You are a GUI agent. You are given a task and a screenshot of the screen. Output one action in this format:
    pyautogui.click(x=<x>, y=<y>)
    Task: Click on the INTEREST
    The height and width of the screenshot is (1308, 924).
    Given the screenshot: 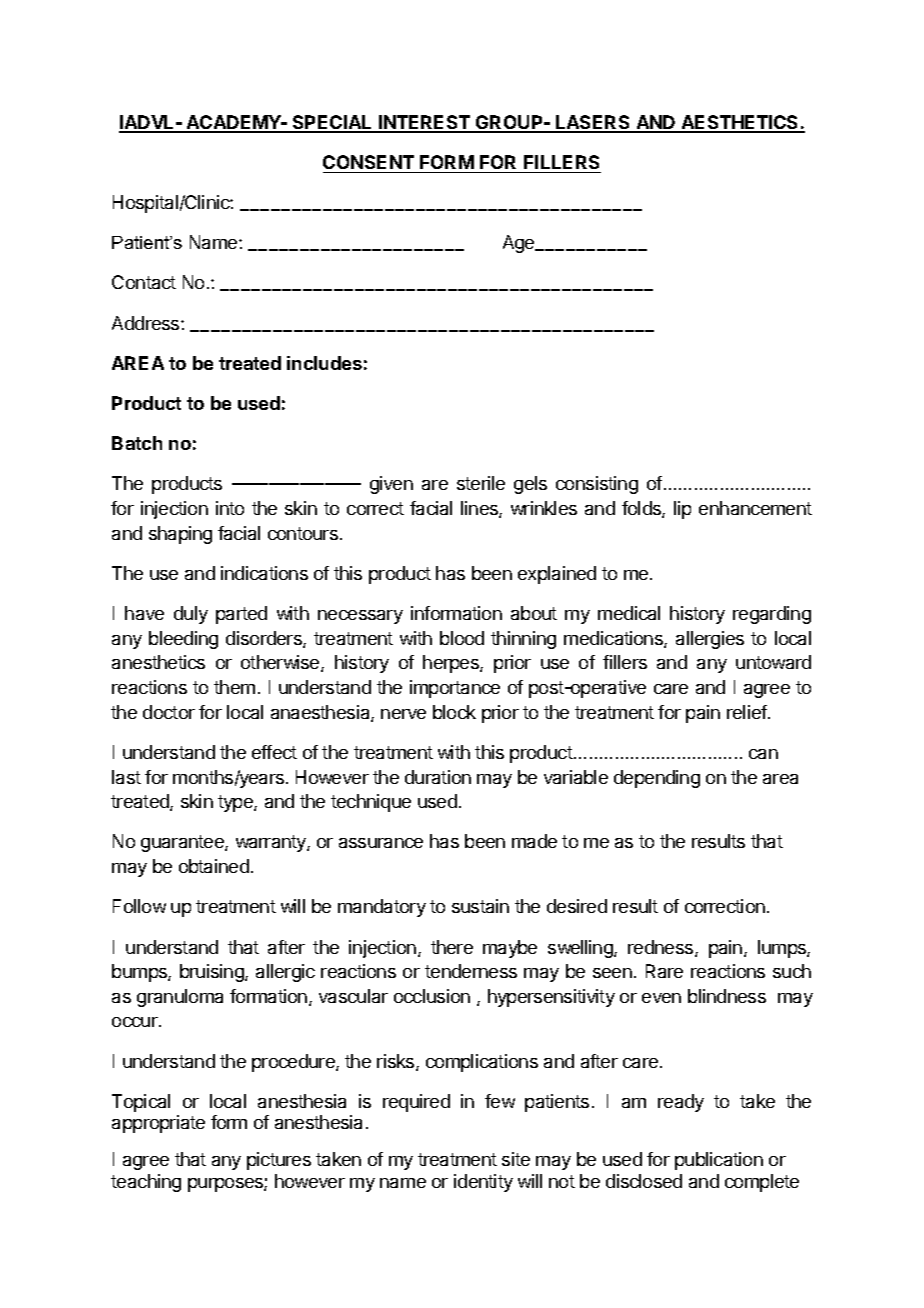 What is the action you would take?
    pyautogui.click(x=424, y=123)
